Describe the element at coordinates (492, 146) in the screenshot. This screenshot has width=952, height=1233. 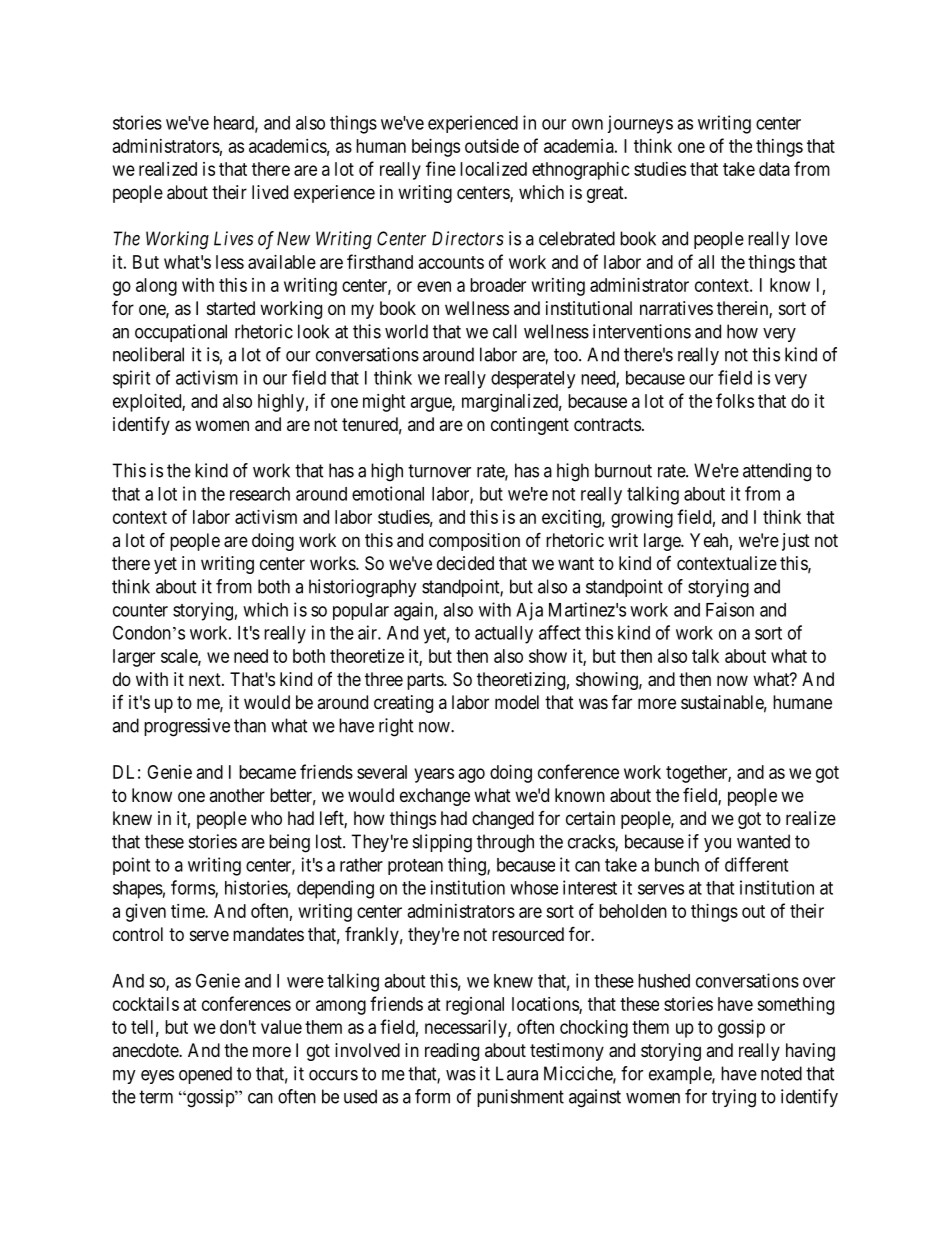
I see `outside` at that location.
